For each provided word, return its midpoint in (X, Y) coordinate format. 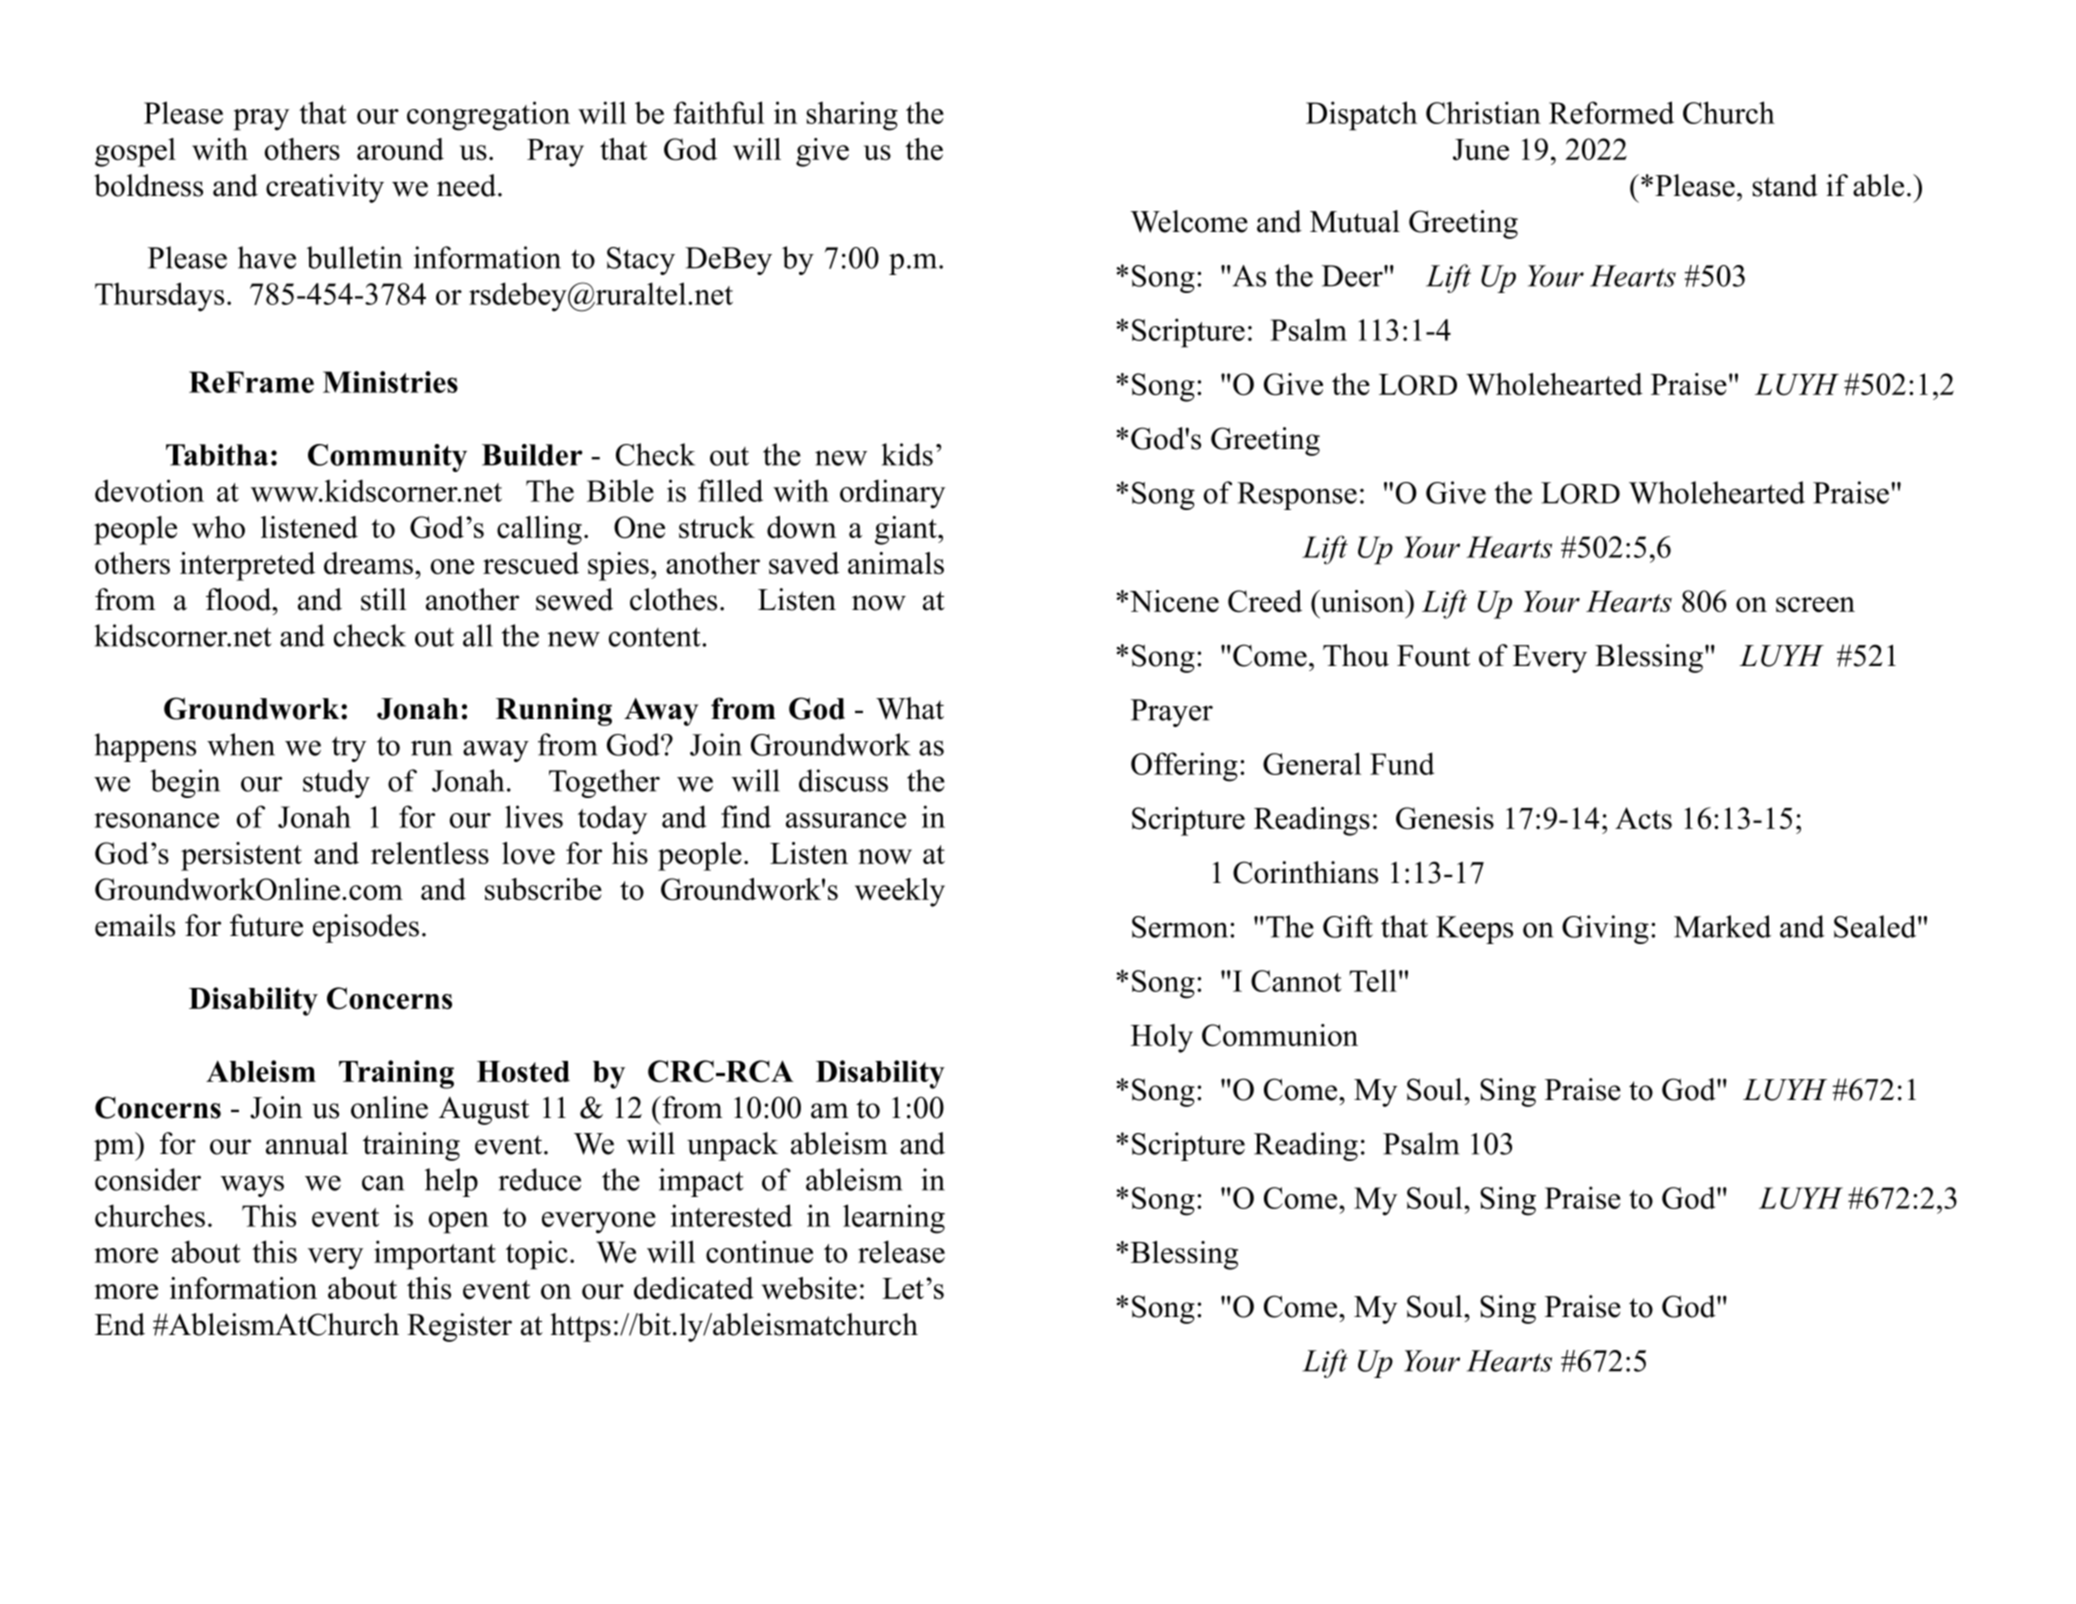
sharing (852, 116)
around (400, 149)
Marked (1722, 926)
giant (907, 530)
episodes (366, 928)
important (435, 1255)
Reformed (1611, 112)
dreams (368, 563)
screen (1815, 604)
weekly (900, 892)
